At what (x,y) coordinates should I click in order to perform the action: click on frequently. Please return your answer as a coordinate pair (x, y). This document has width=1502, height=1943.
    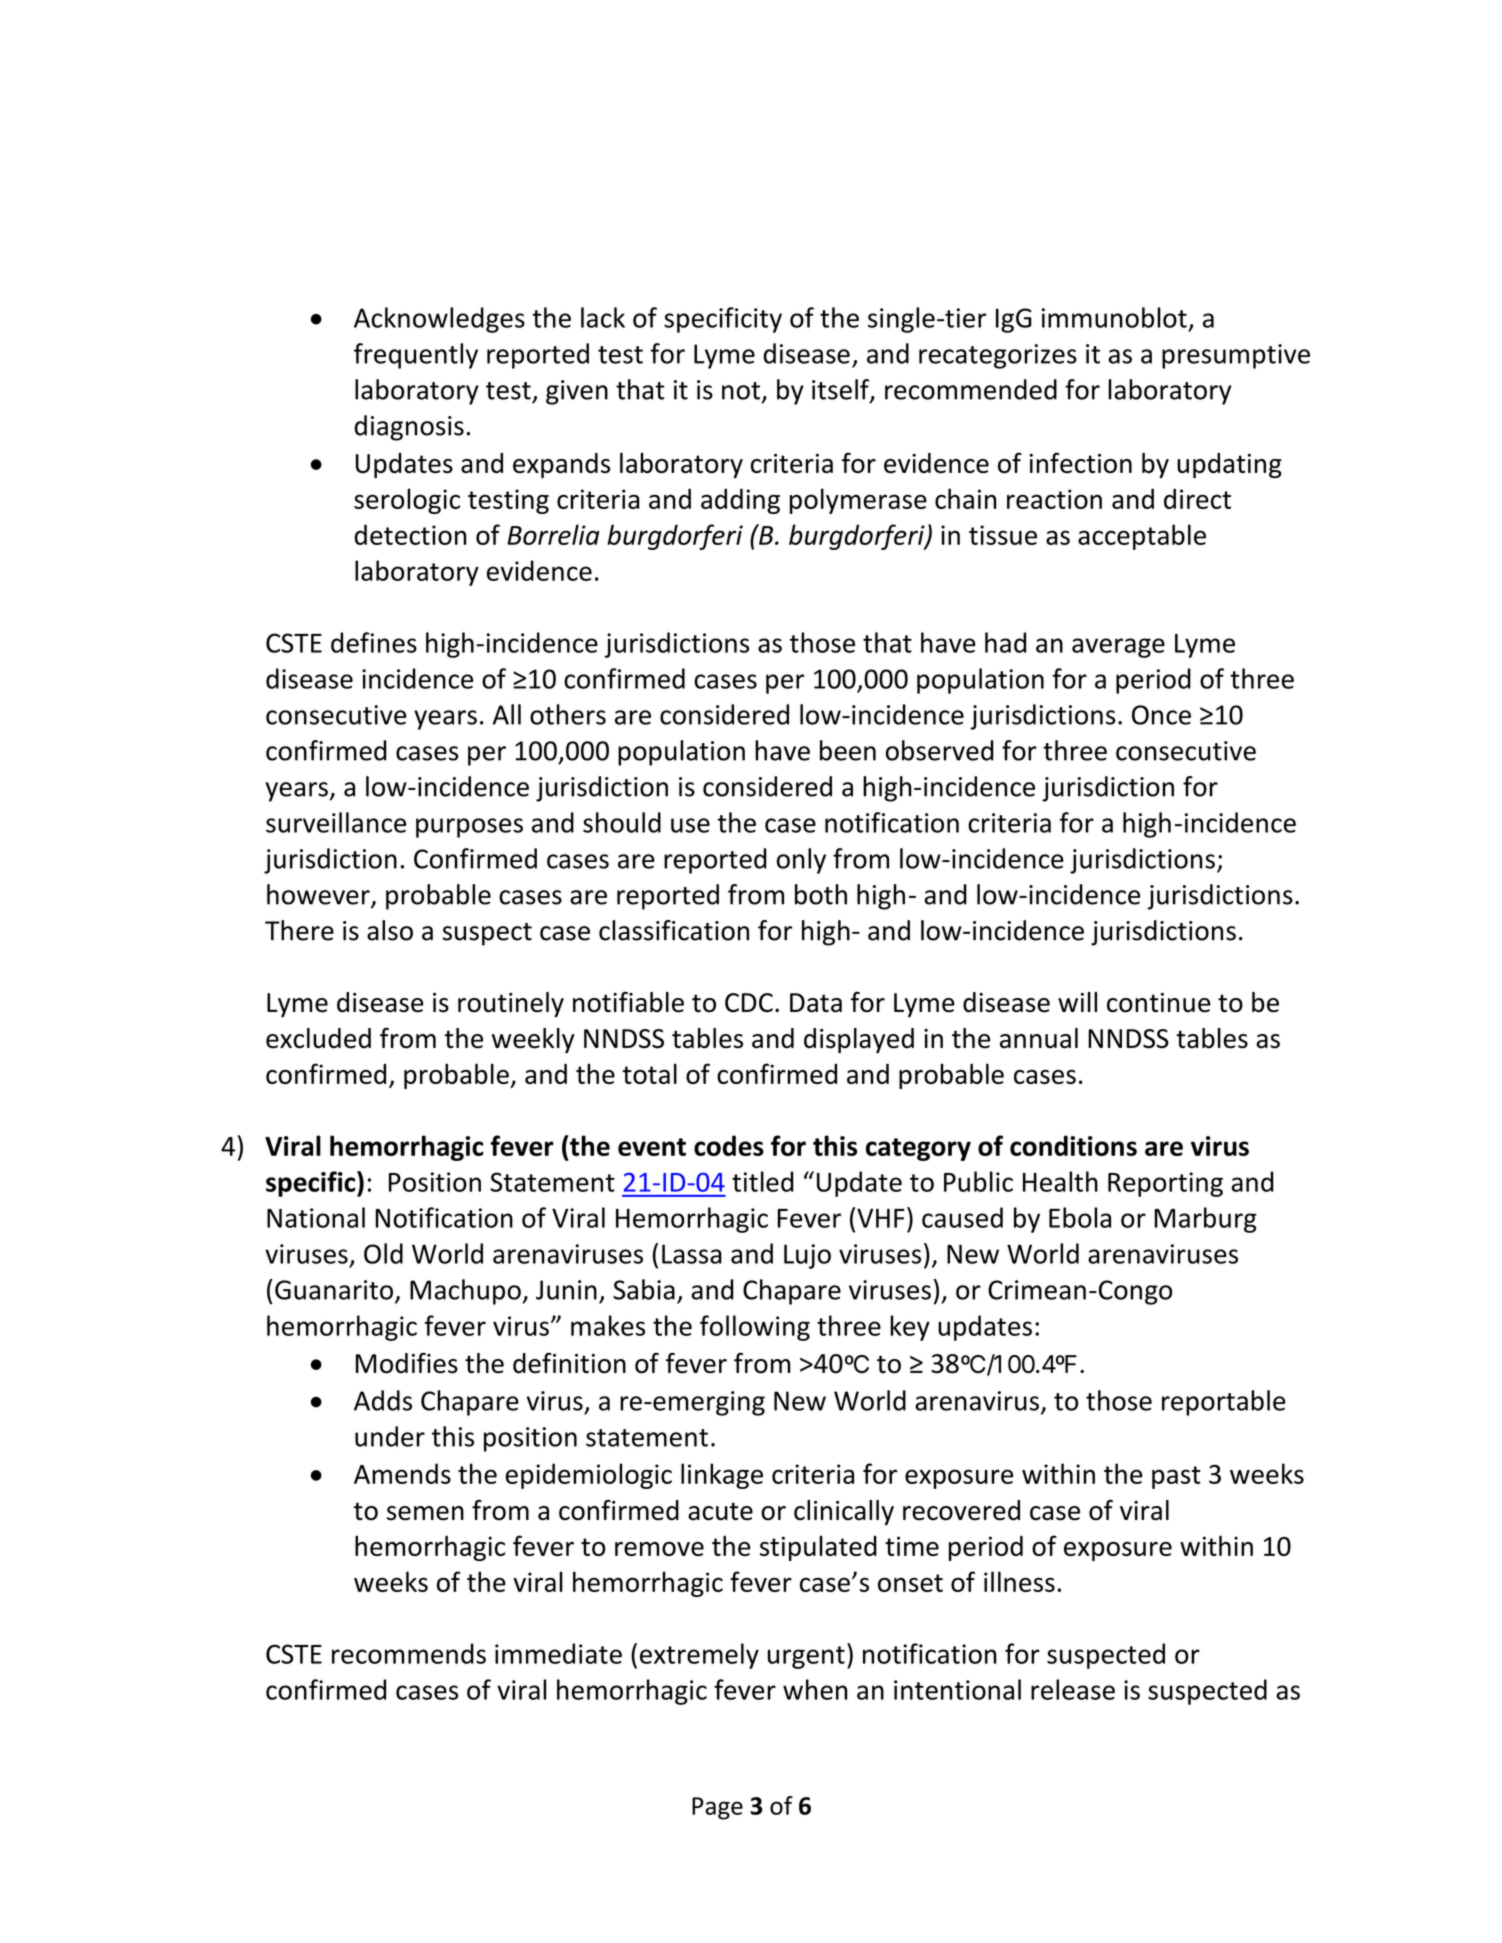
    Looking at the image, I should click on (416, 356).
